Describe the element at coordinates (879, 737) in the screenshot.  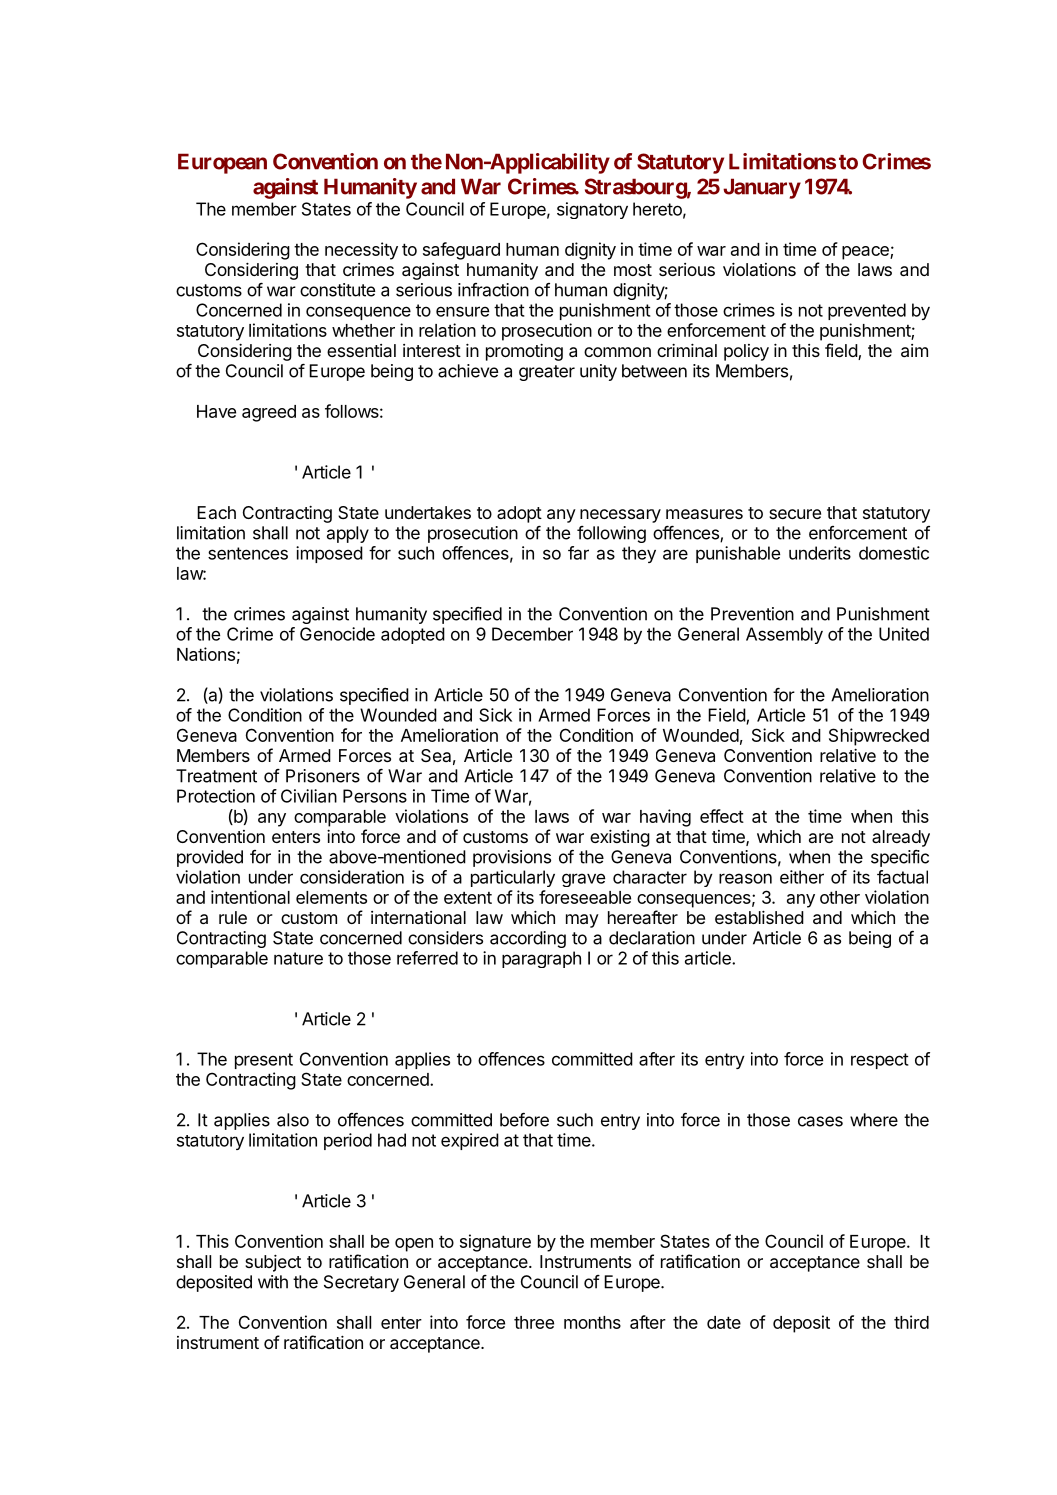
I see `Shipwrecked` at that location.
